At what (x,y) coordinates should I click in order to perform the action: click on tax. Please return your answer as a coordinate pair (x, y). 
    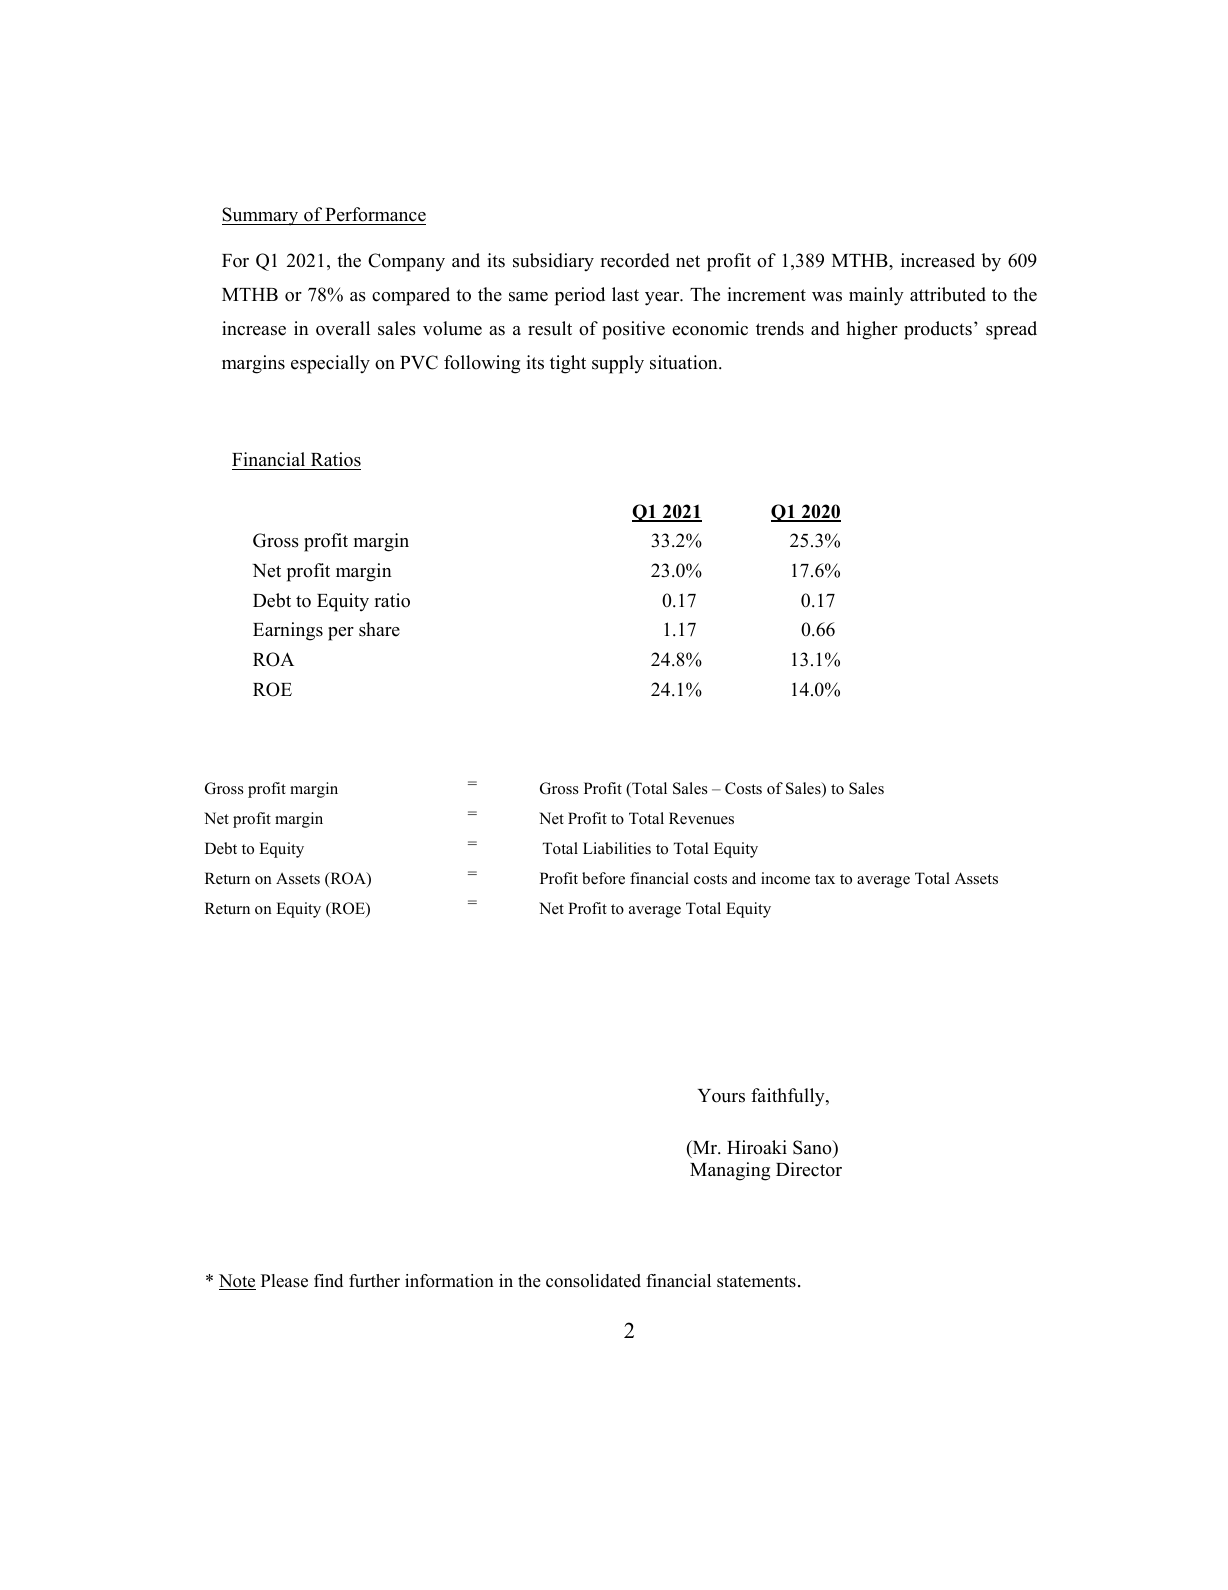
    Looking at the image, I should click on (825, 879).
